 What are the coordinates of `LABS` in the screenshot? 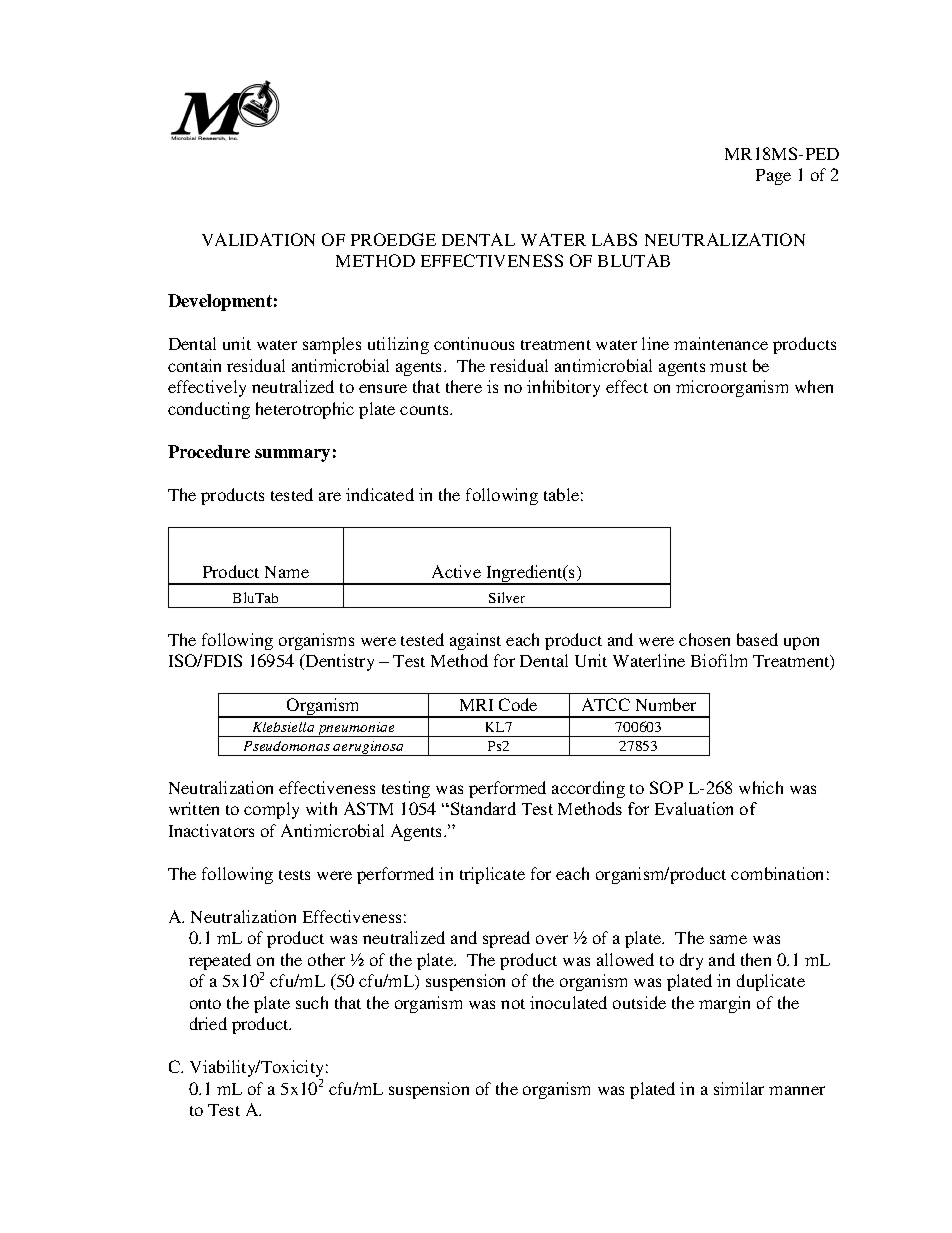 It's located at (614, 239).
